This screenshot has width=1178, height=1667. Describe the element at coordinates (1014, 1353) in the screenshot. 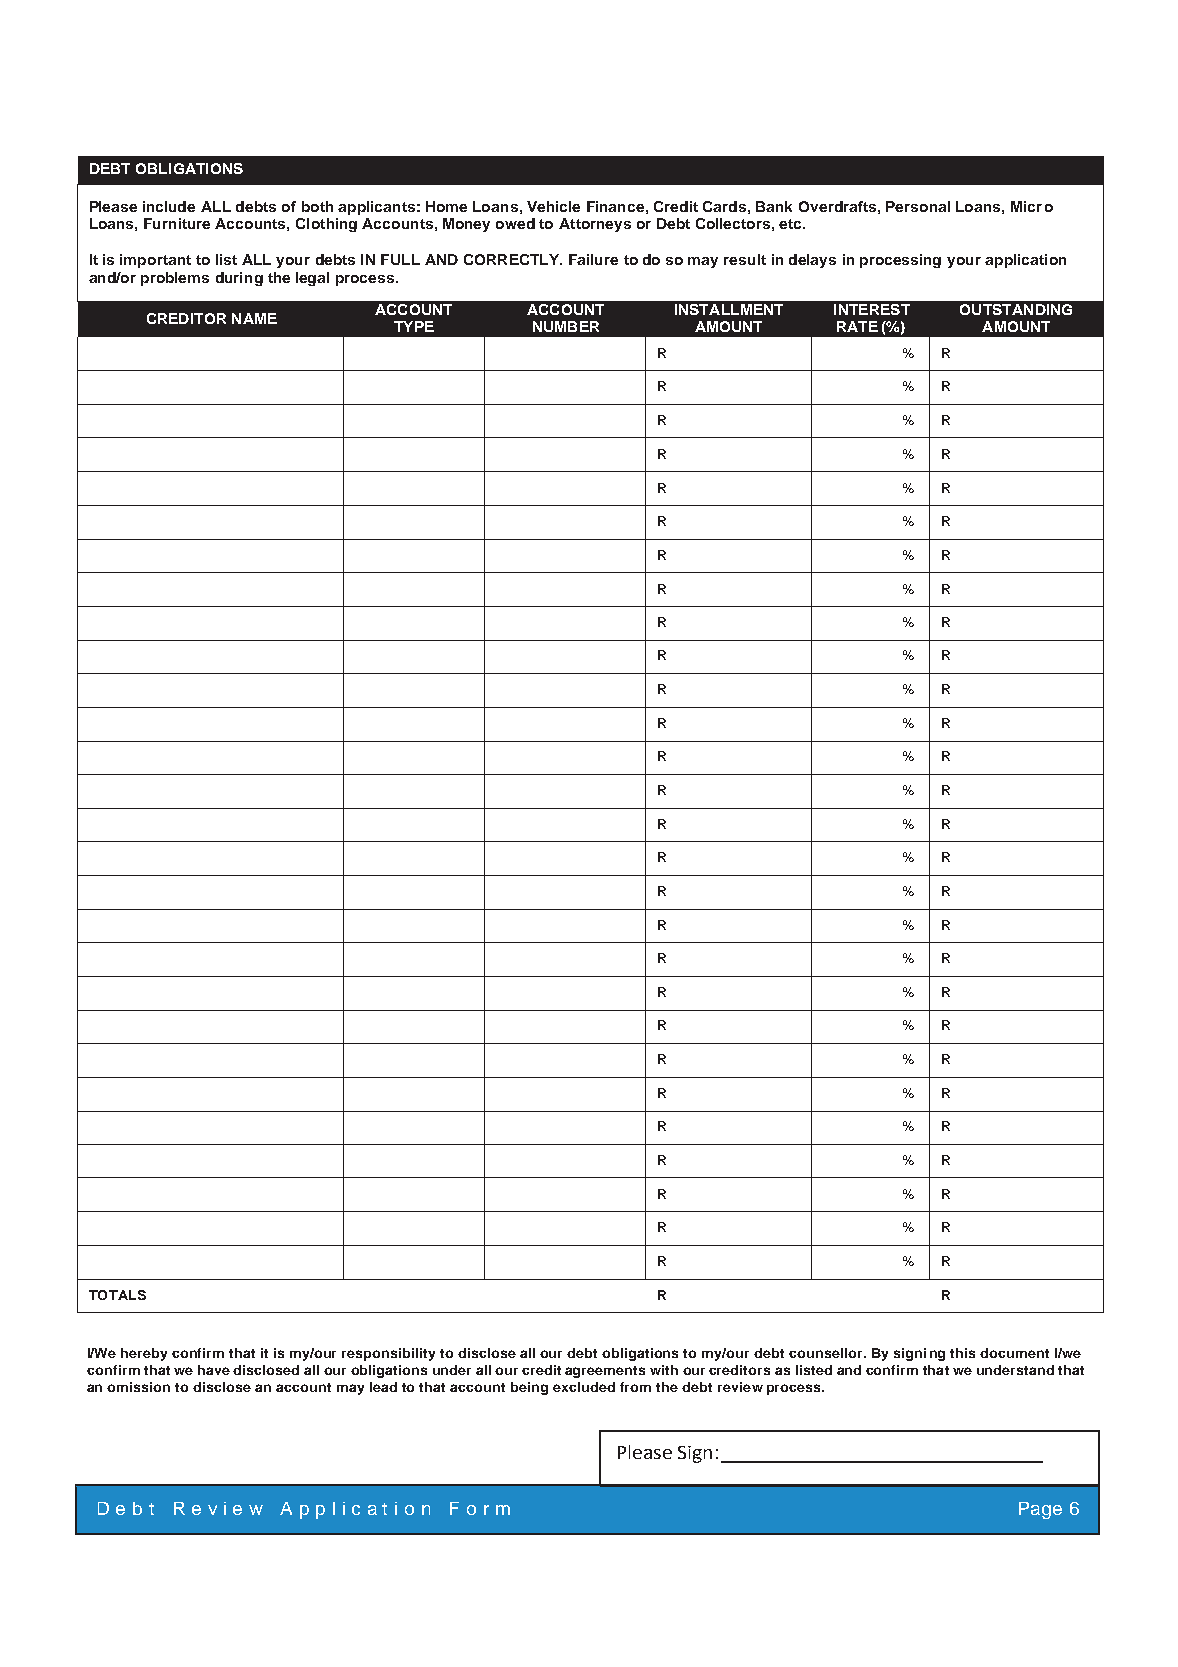

I see `document` at that location.
